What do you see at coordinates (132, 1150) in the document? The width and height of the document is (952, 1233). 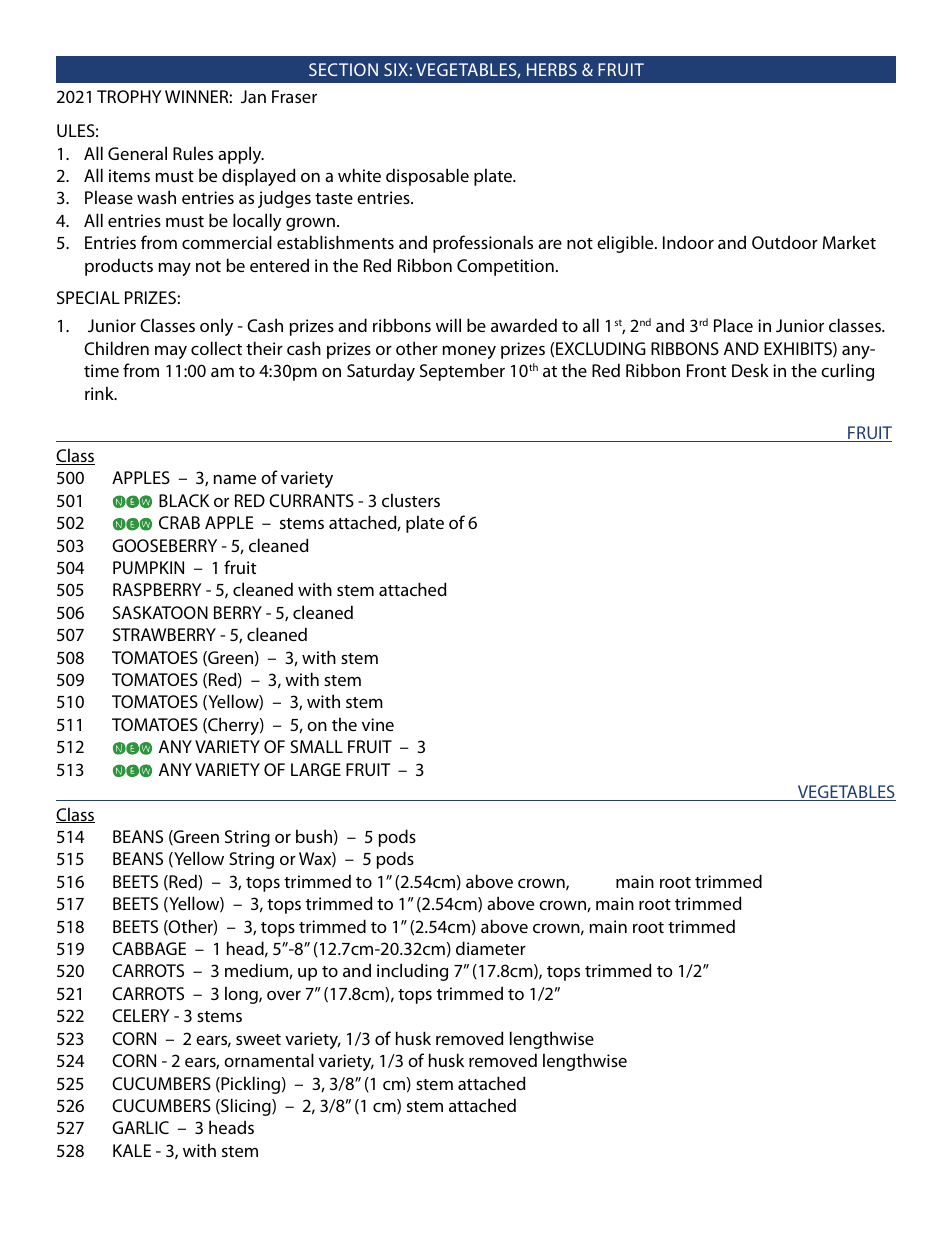 I see `KALE` at bounding box center [132, 1150].
